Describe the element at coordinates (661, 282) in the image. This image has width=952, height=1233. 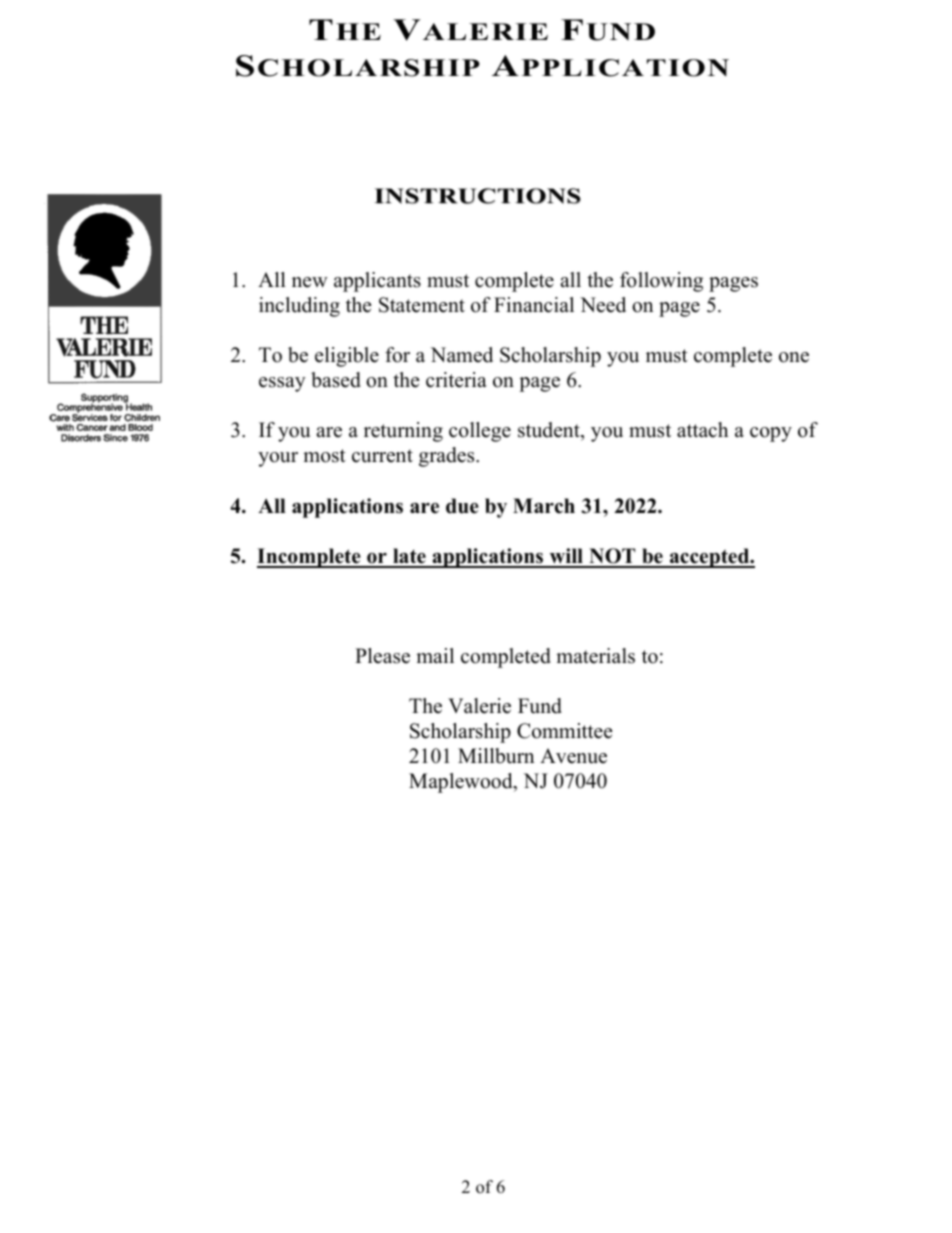
I see `following` at that location.
